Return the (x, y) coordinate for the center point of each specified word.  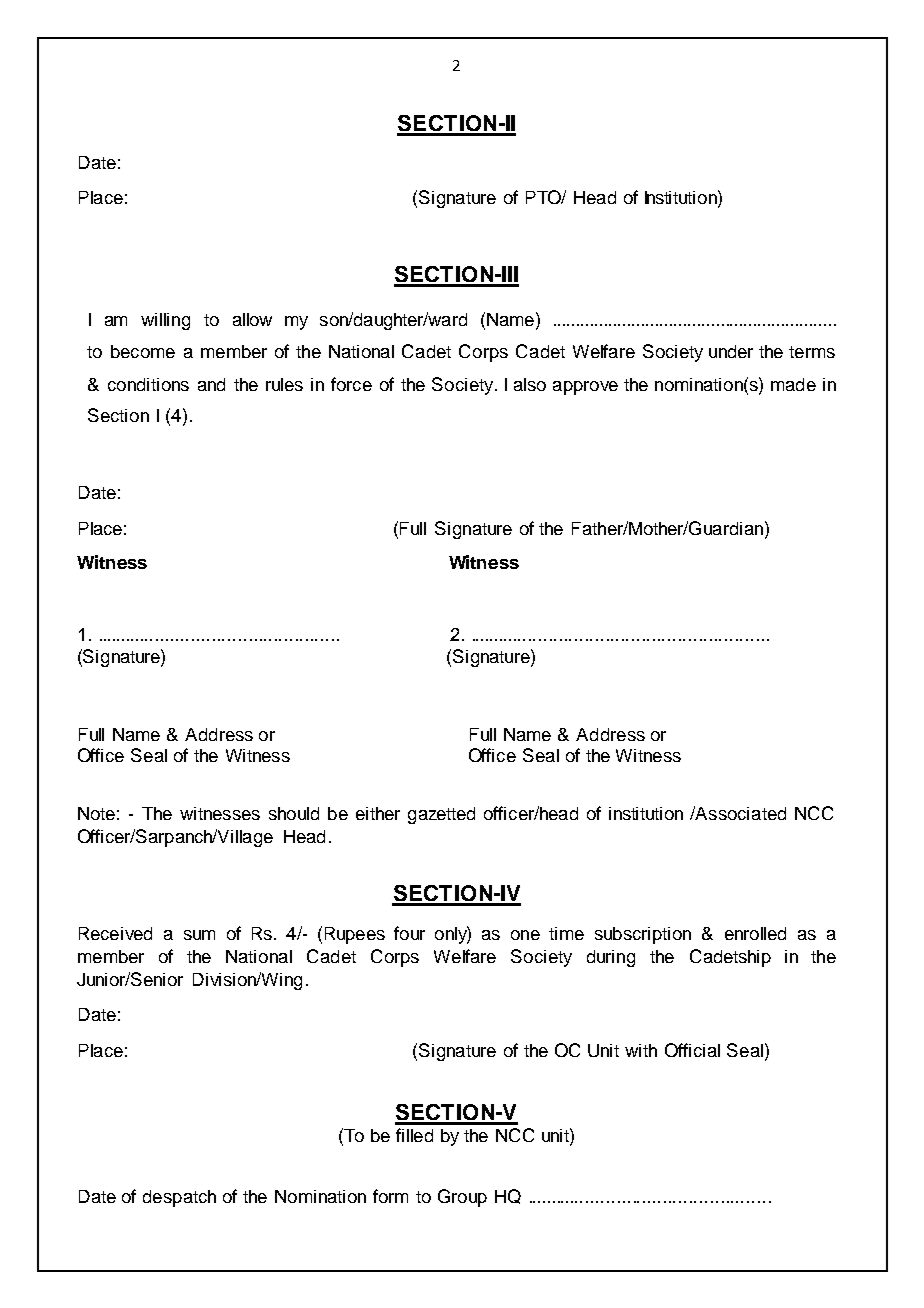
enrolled (755, 933)
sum (199, 935)
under (731, 351)
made (793, 384)
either (378, 813)
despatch (179, 1198)
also (530, 384)
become (143, 351)
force (351, 384)
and (211, 384)
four (409, 933)
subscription (643, 935)
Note (96, 813)
